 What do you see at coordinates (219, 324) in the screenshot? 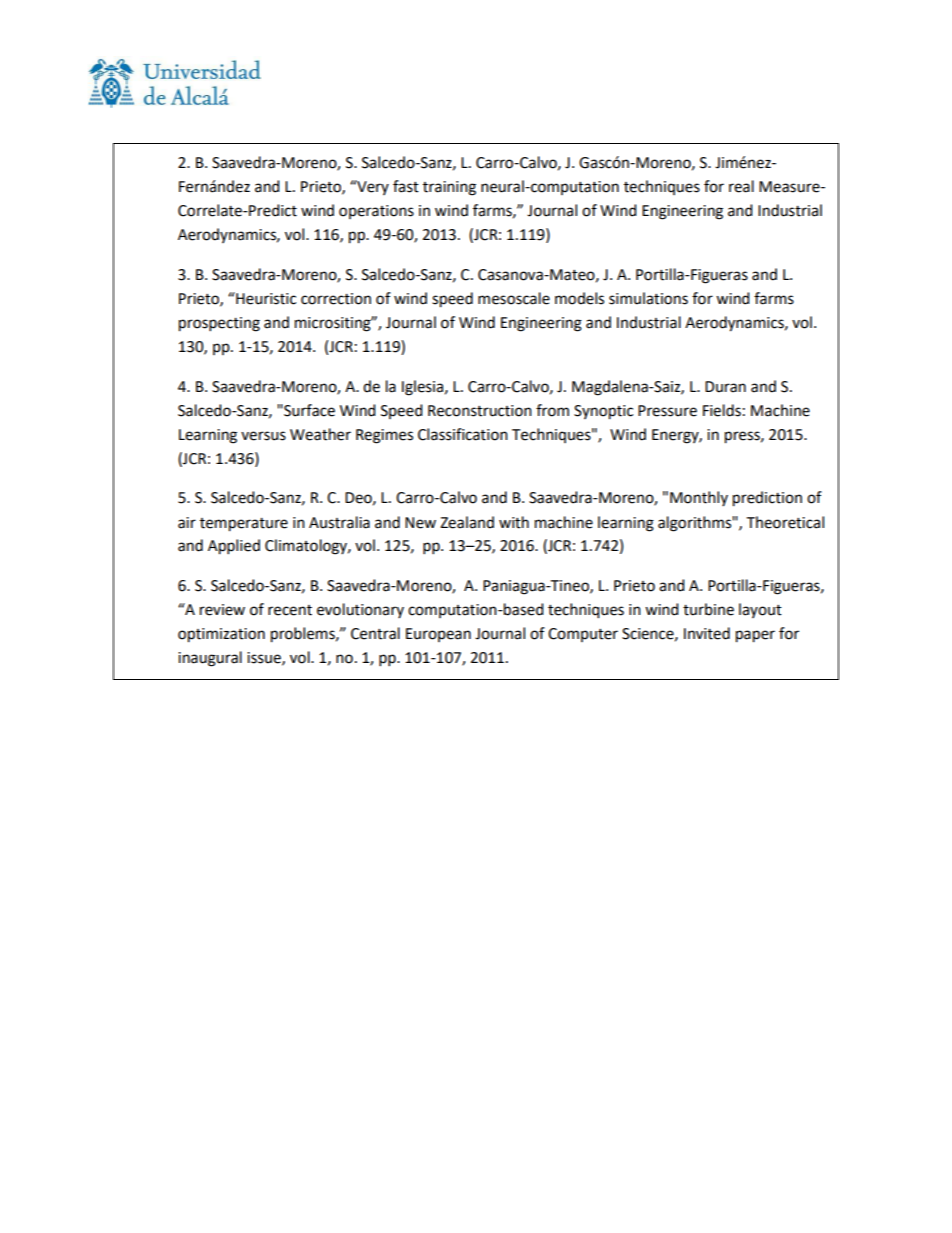
I see `prospecting` at bounding box center [219, 324].
